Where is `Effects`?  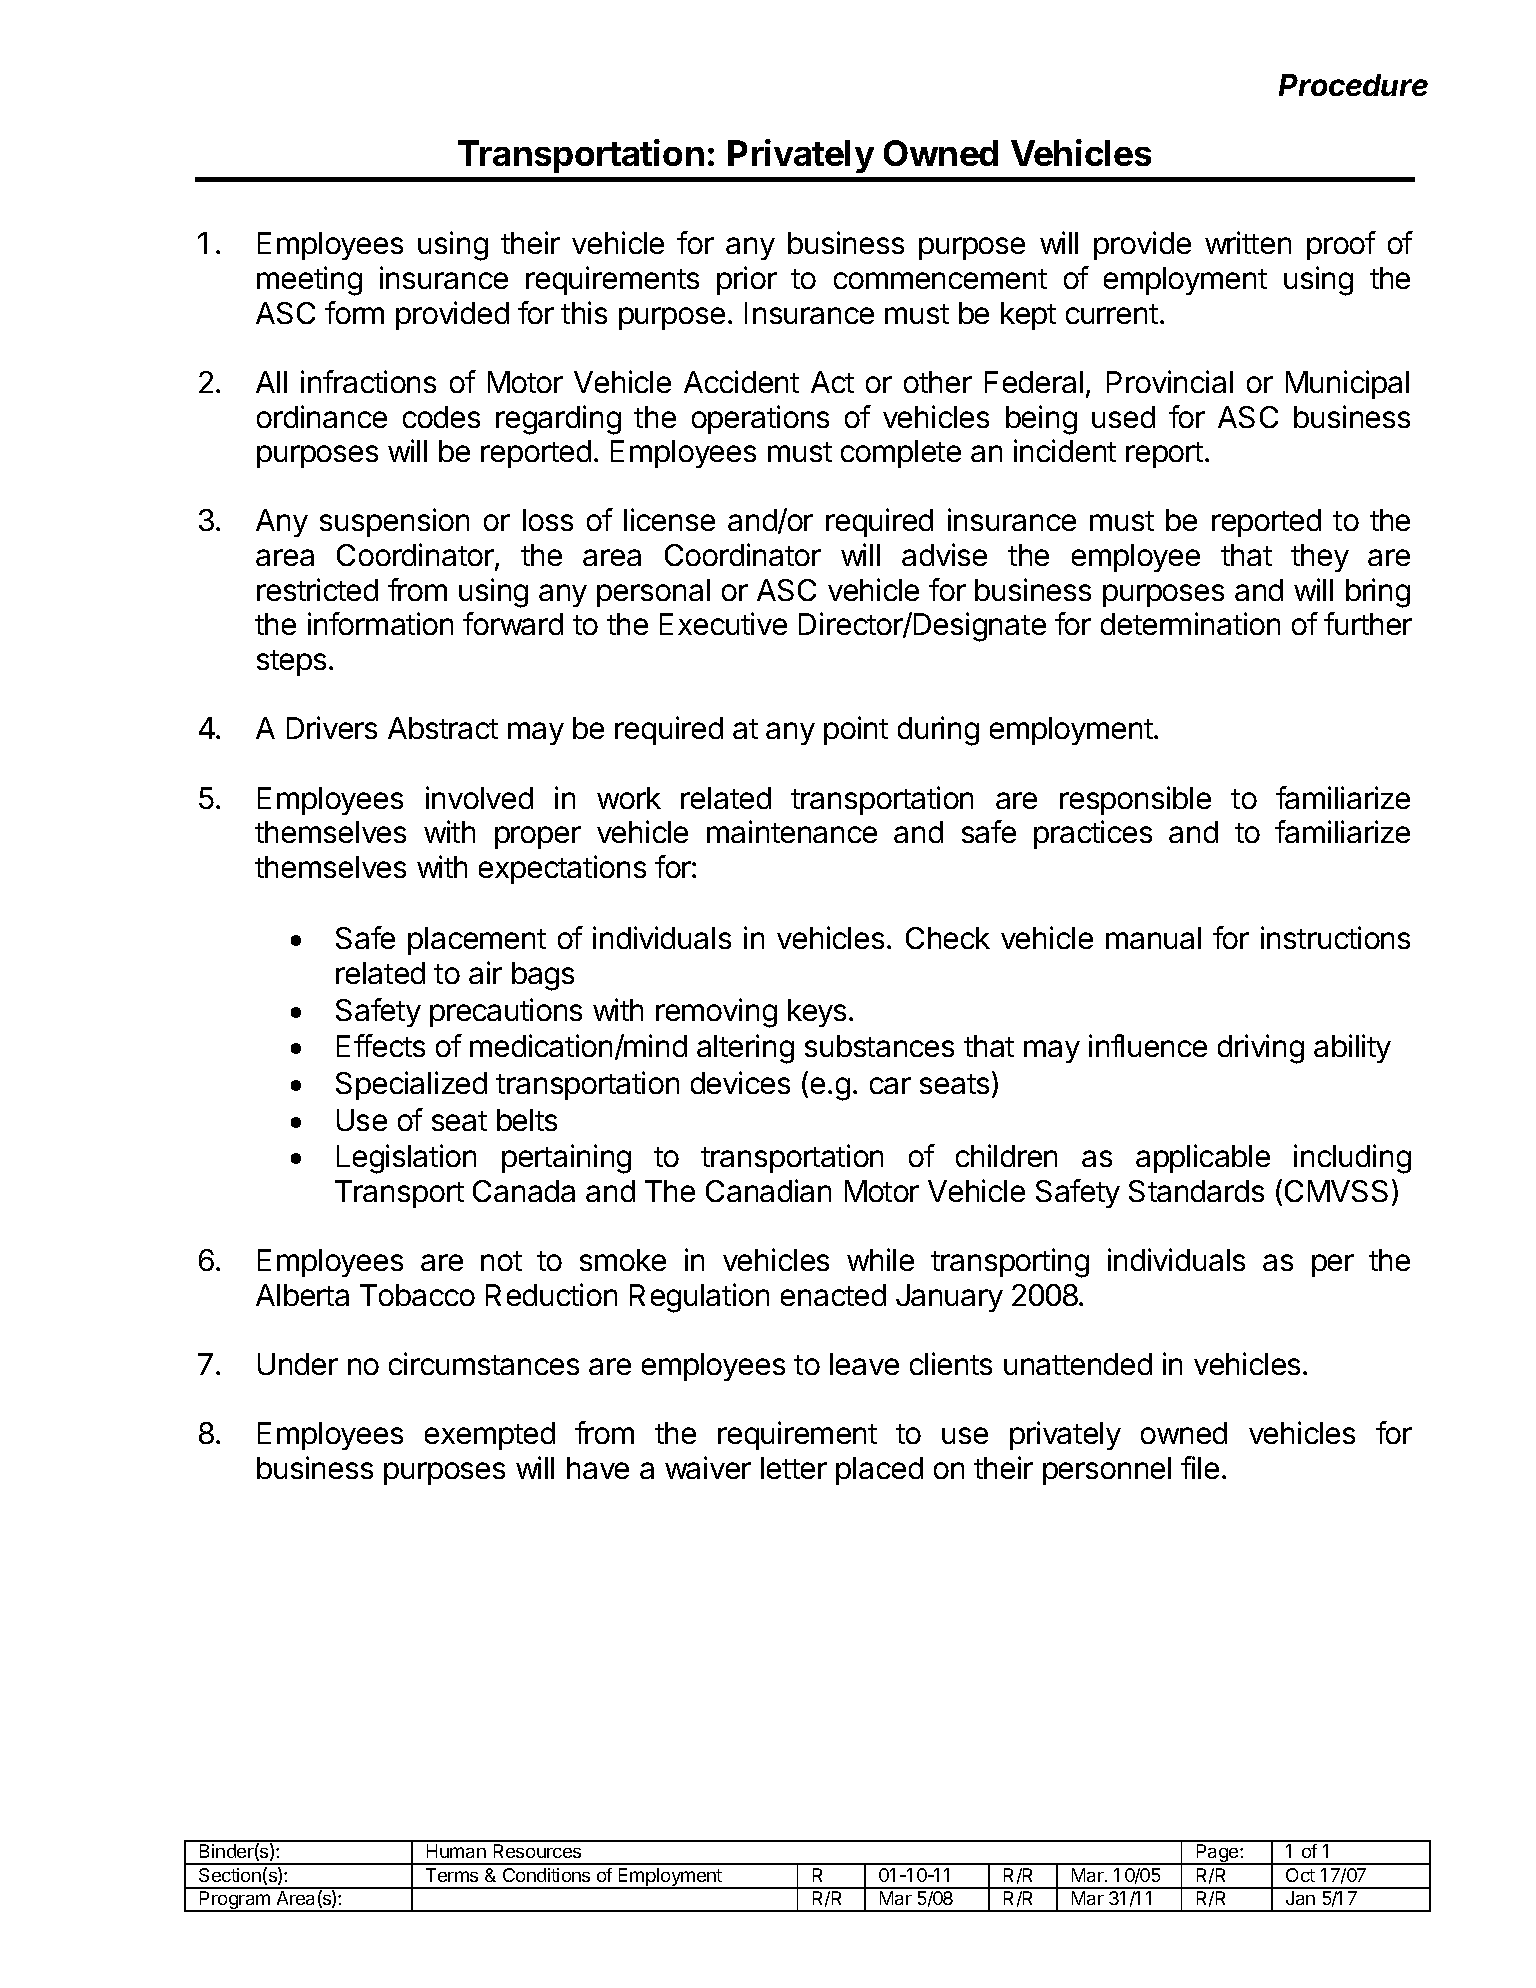
Effects is located at coordinates (381, 1045).
